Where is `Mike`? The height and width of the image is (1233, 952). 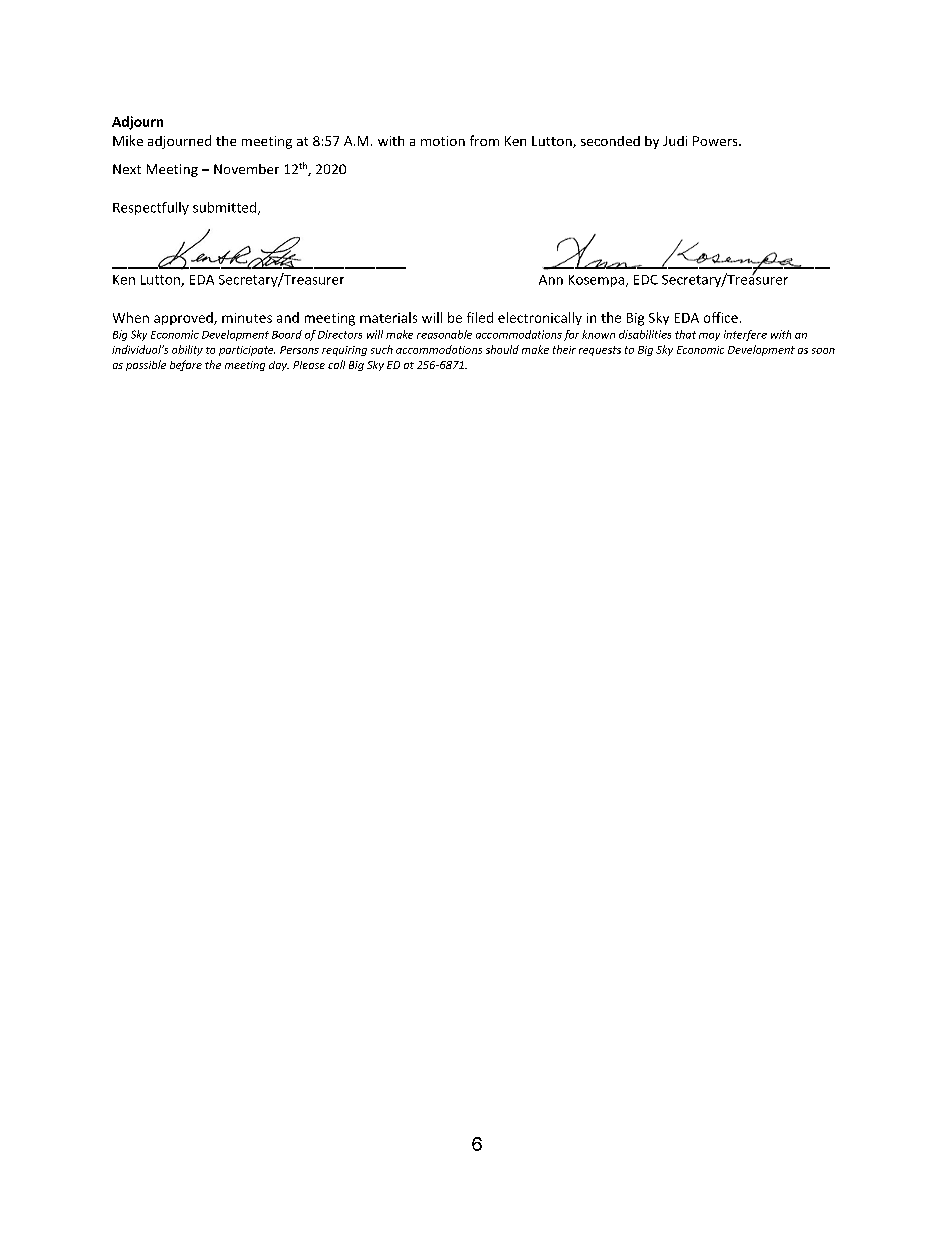
Mike is located at coordinates (128, 140).
